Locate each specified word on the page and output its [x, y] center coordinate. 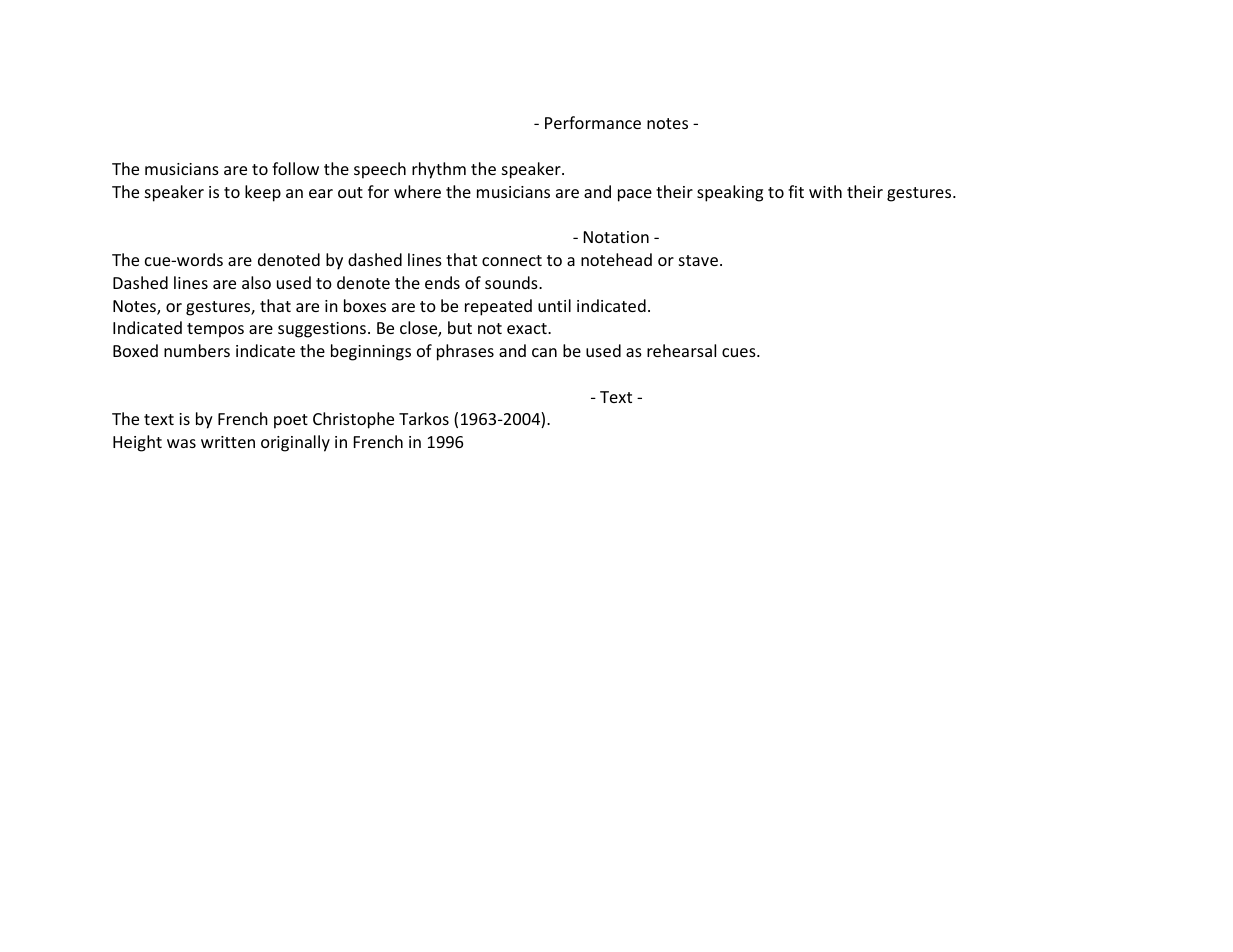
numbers [197, 350]
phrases [465, 352]
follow [295, 168]
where [417, 191]
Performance [593, 122]
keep [263, 193]
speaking [730, 193]
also [256, 282]
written [228, 442]
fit [796, 191]
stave [698, 260]
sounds [512, 282]
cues [740, 352]
